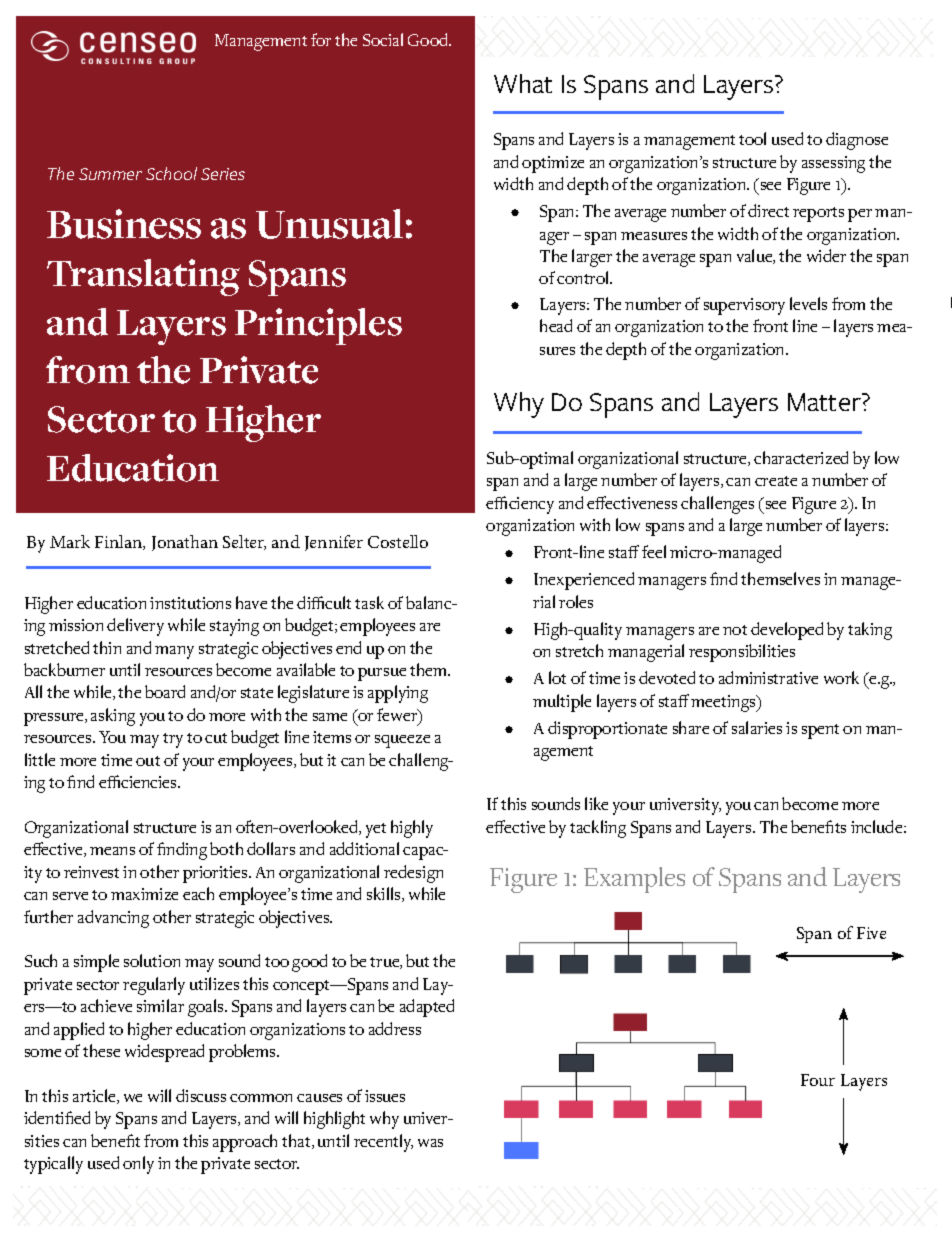 The image size is (952, 1233). Describe the element at coordinates (138, 1165) in the page. I see `only` at that location.
